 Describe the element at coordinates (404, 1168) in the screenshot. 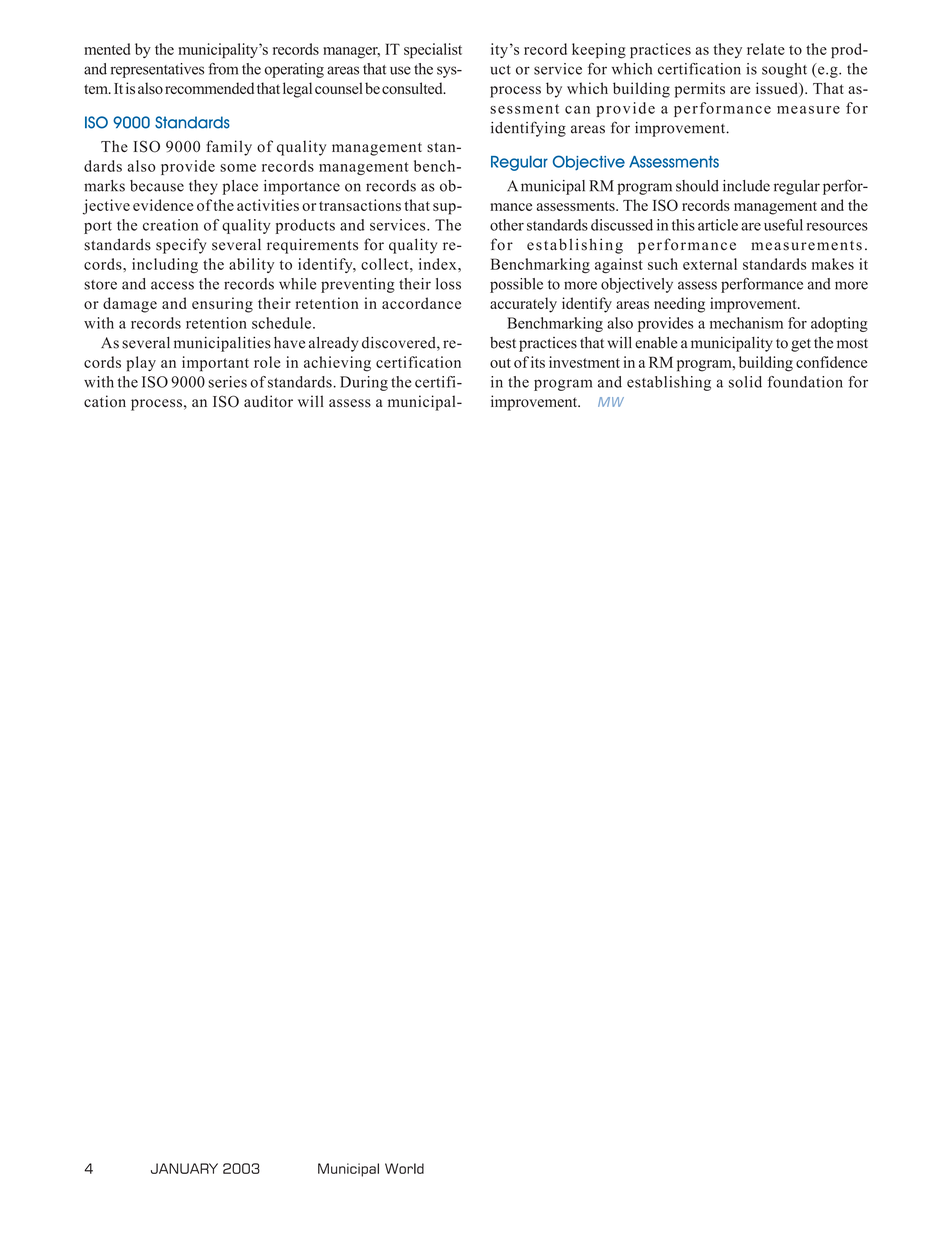

I see `World` at that location.
